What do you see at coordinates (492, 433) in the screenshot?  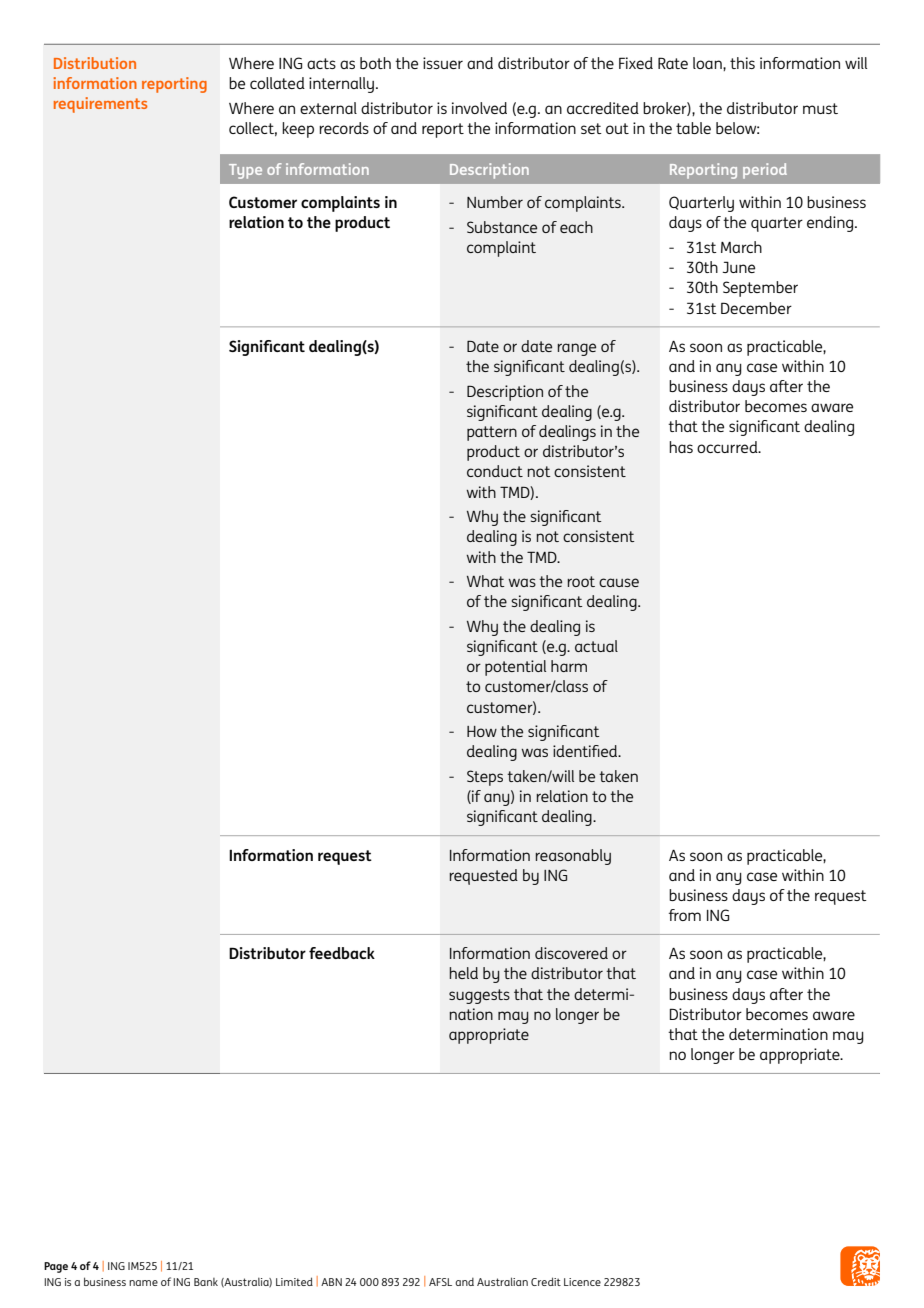 I see `pattern` at bounding box center [492, 433].
